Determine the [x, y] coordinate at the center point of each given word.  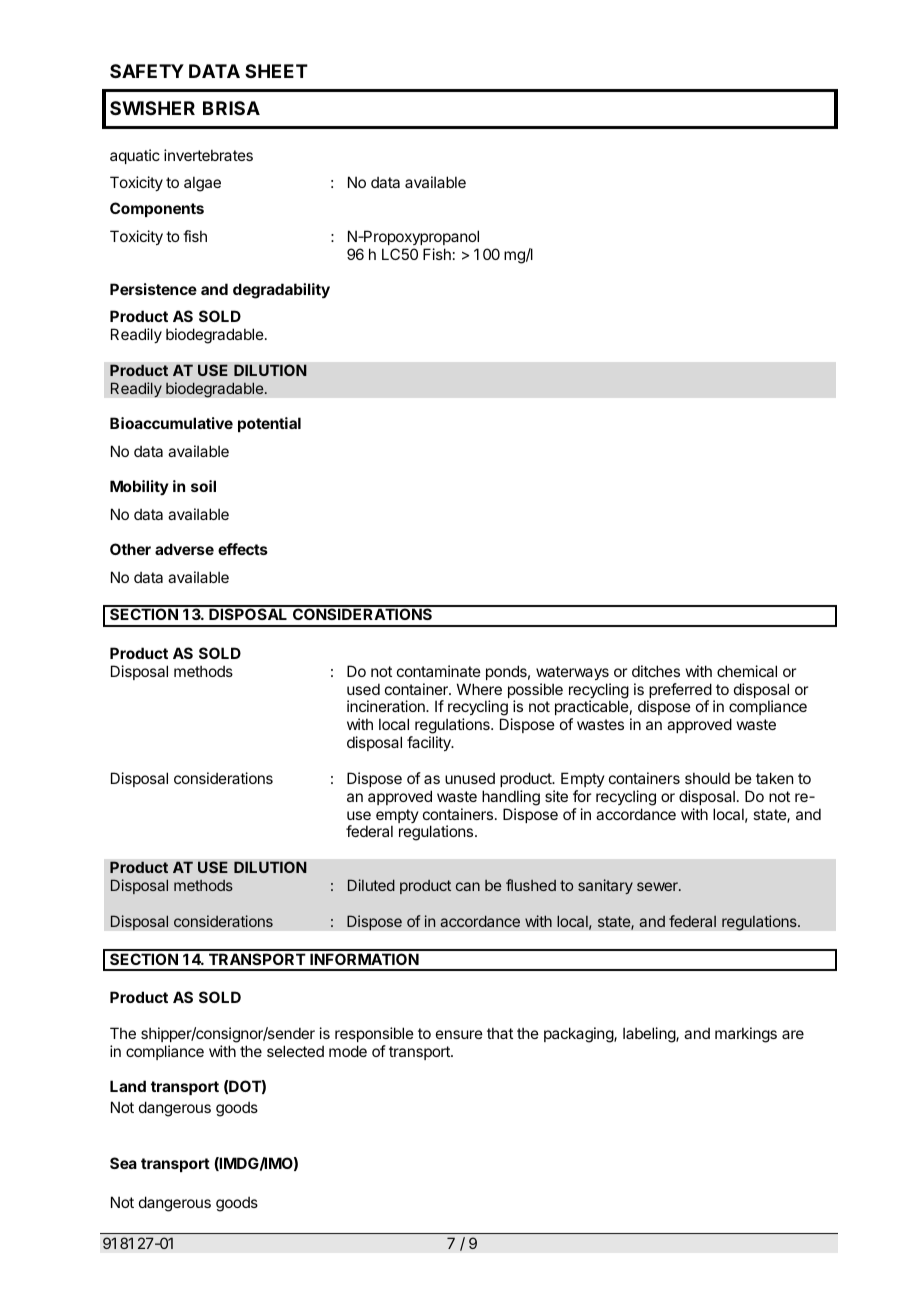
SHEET [276, 71]
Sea [123, 1163]
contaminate [439, 671]
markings [746, 1035]
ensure [459, 1034]
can [468, 886]
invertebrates [208, 155]
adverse [184, 549]
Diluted [371, 885]
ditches [656, 671]
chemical [747, 671]
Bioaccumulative [171, 423]
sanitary [605, 886]
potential [269, 424]
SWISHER [152, 108]
